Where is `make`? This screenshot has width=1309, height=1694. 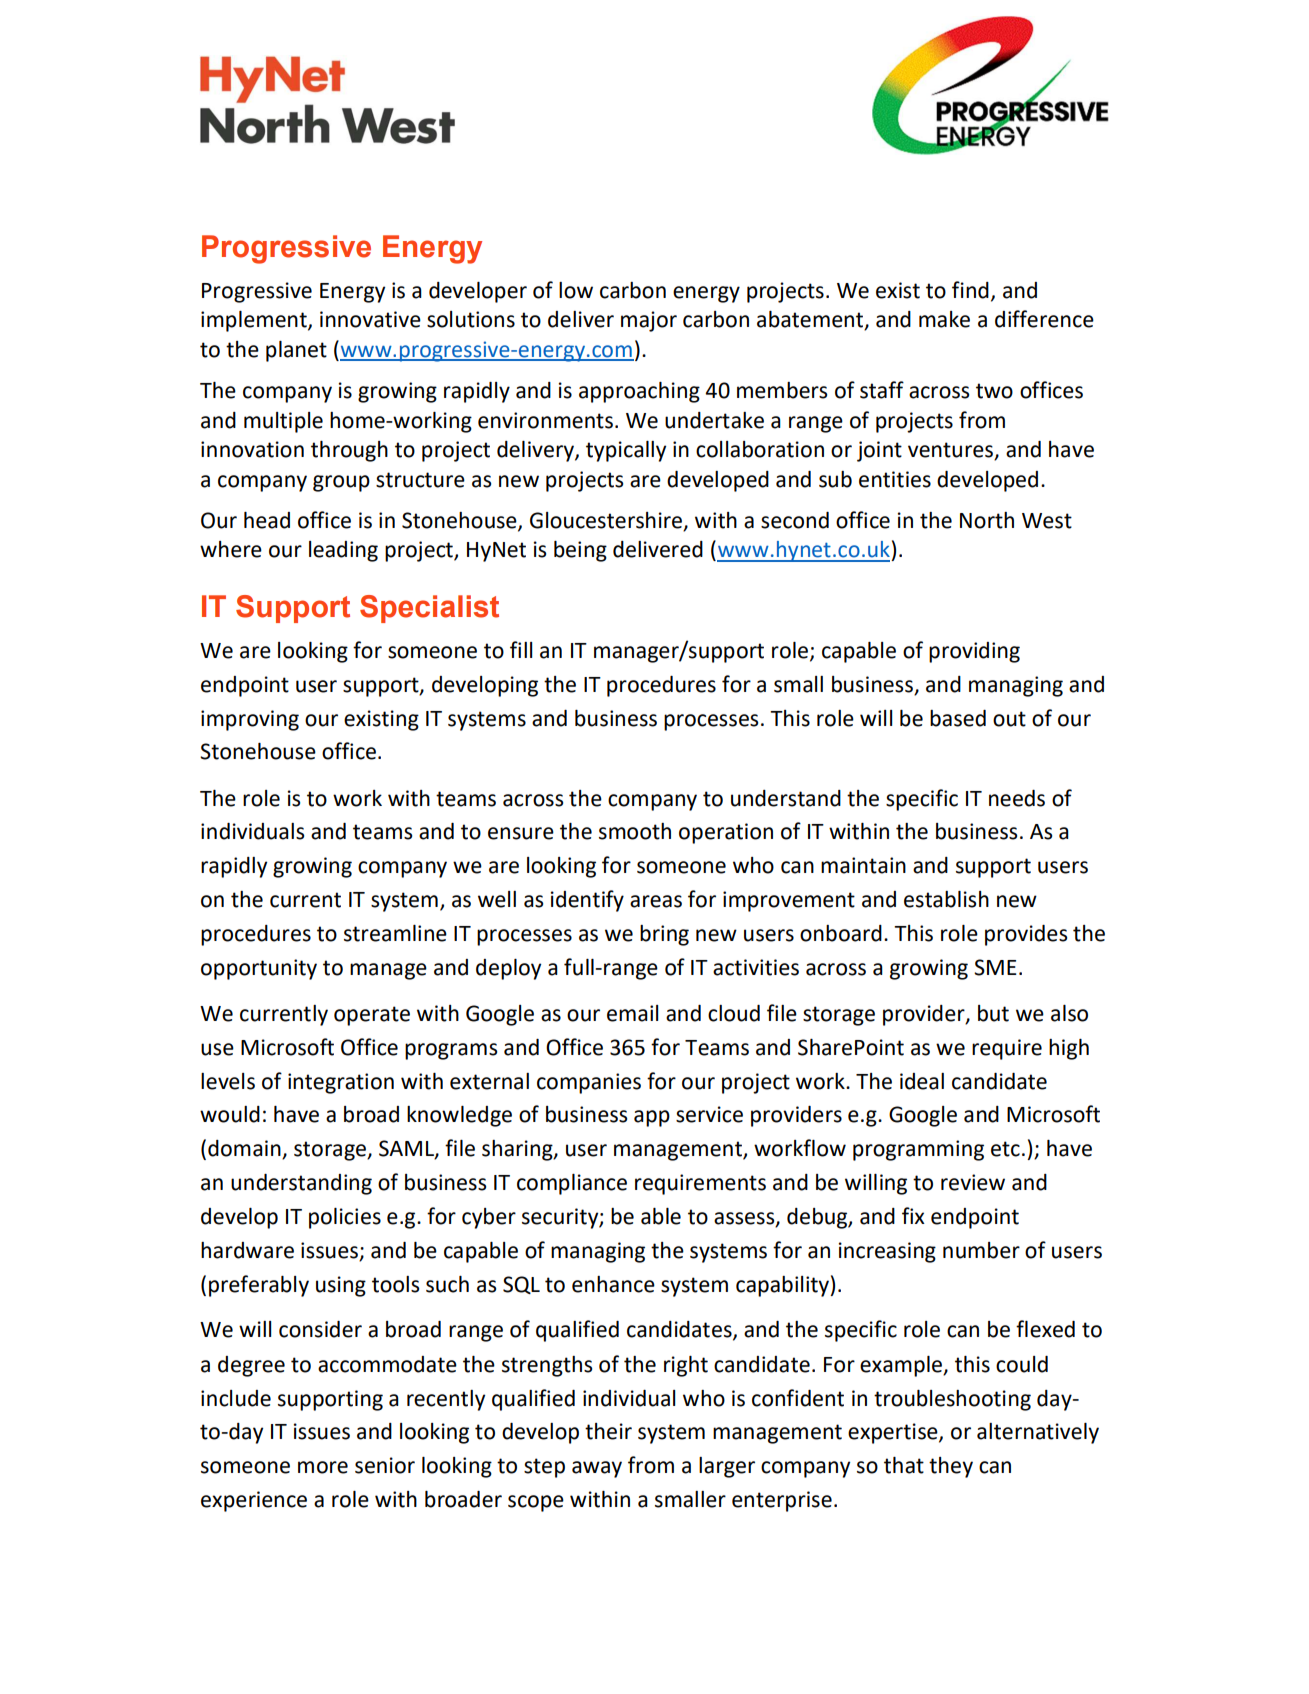
make is located at coordinates (944, 319).
